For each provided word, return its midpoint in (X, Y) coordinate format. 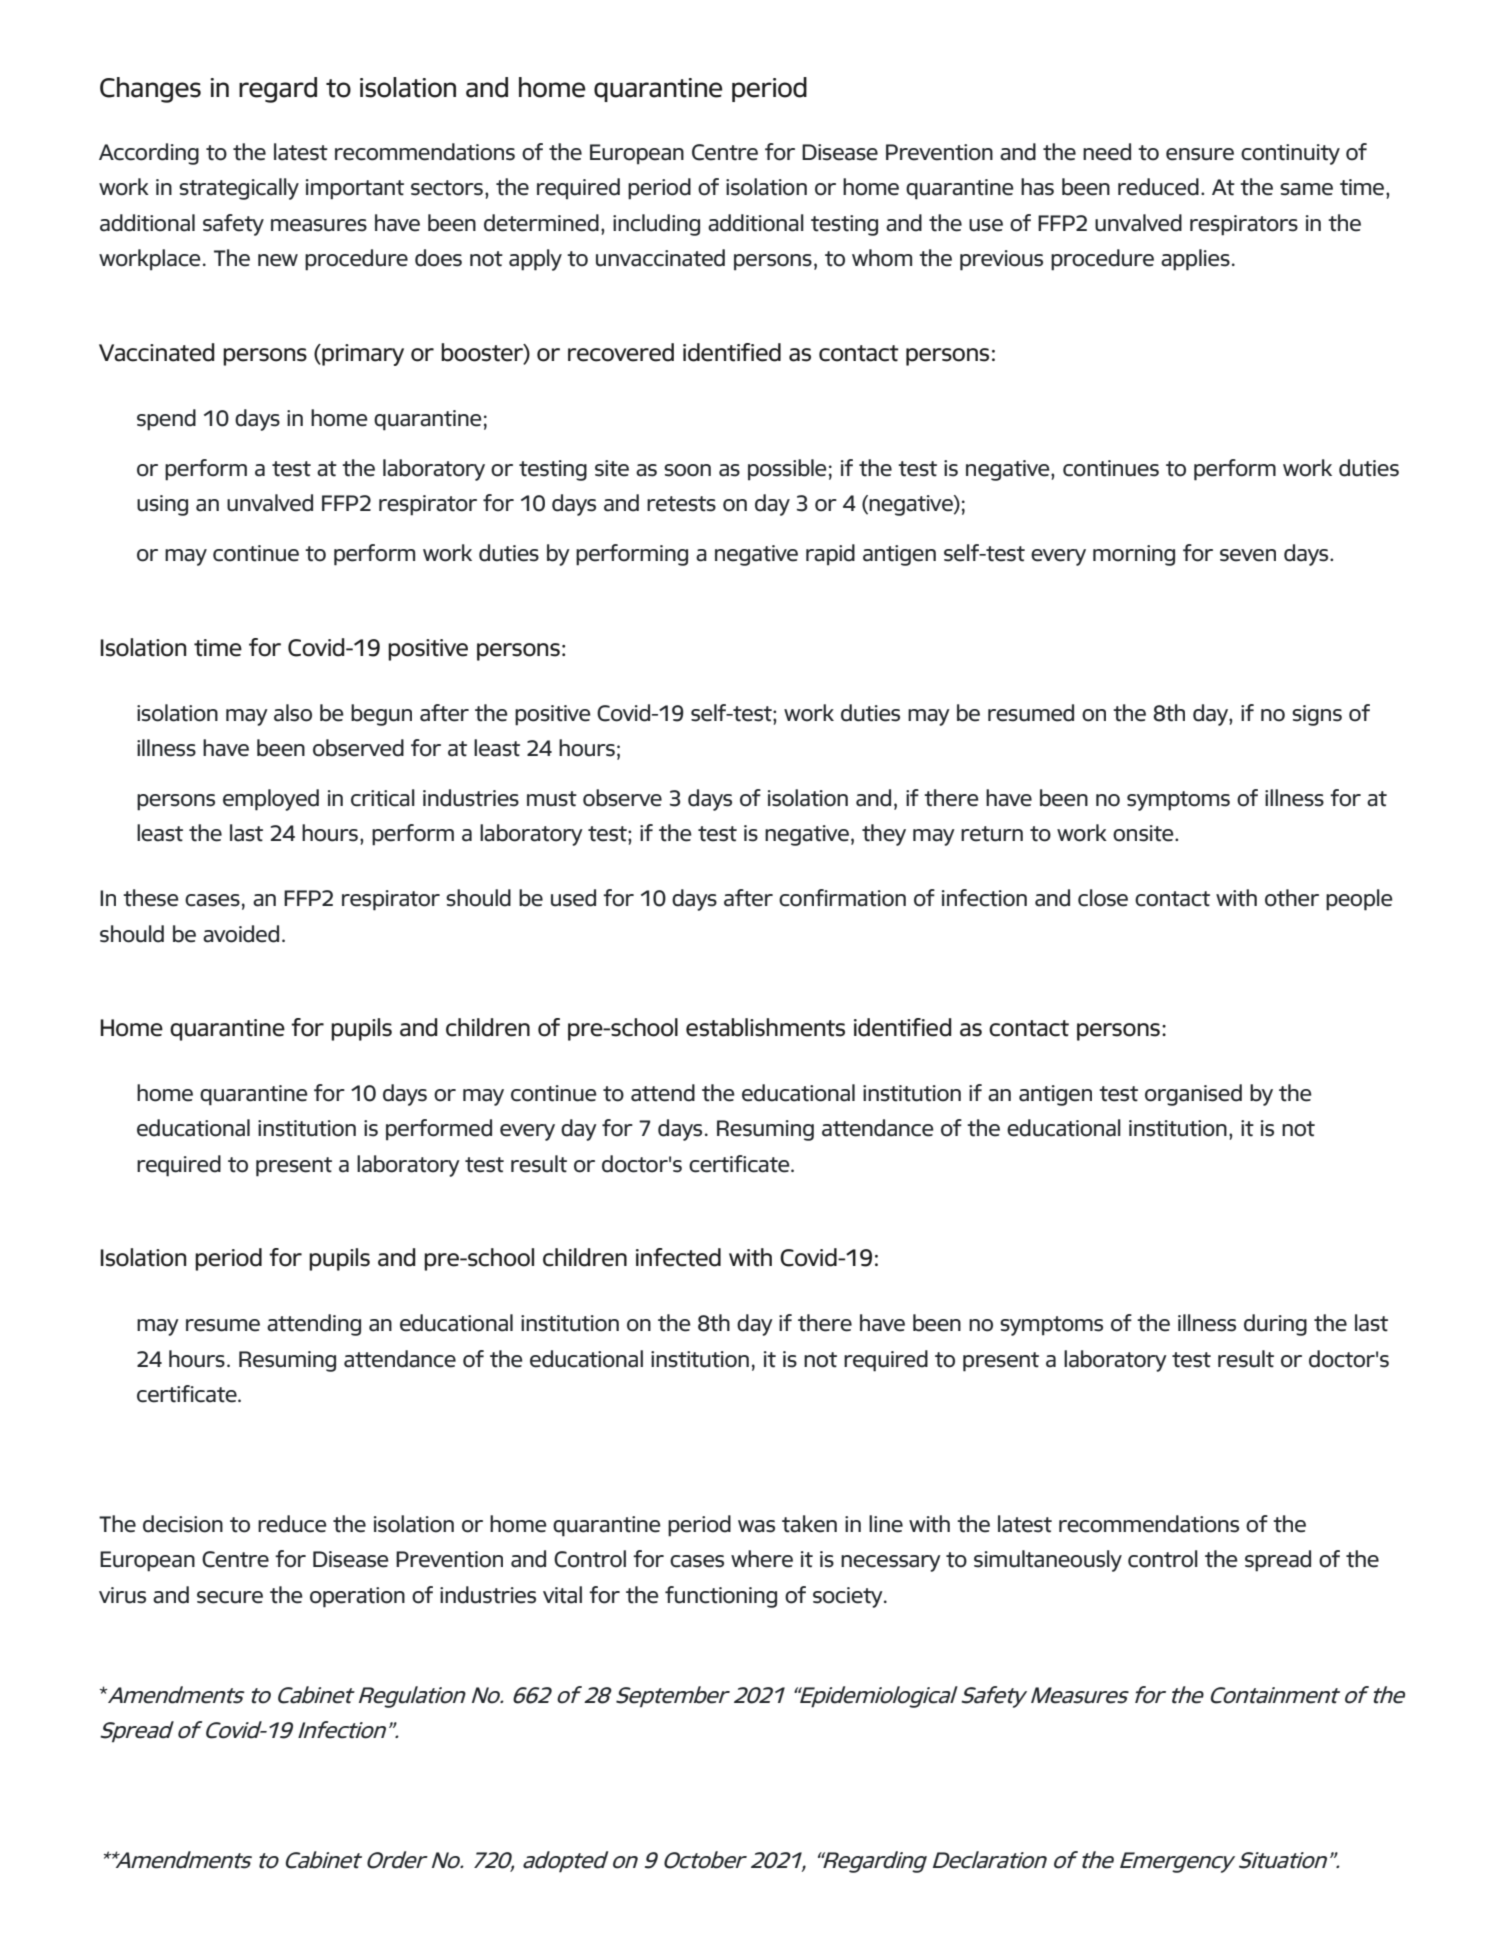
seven (1248, 555)
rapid (830, 555)
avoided (241, 934)
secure (230, 1597)
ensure (1200, 154)
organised (1193, 1095)
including (656, 225)
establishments (765, 1027)
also (293, 713)
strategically (239, 189)
